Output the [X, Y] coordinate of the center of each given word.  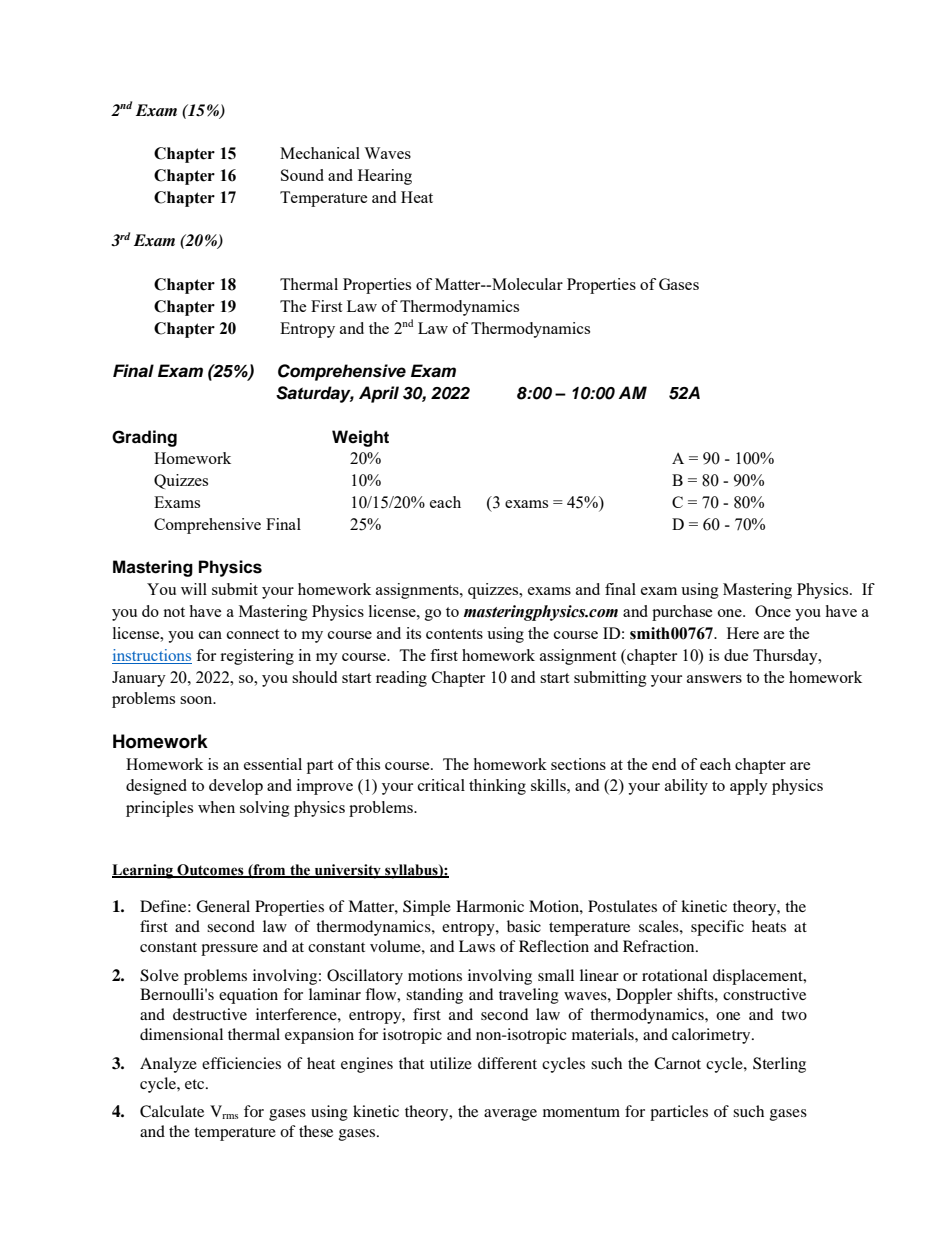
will [194, 589]
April [379, 394]
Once [773, 611]
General [223, 906]
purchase [682, 613]
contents [454, 634]
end [664, 764]
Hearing [385, 177]
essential [273, 764]
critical [441, 785]
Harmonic [490, 906]
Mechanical [320, 153]
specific [717, 928]
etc [196, 1084]
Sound [302, 175]
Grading [144, 438]
